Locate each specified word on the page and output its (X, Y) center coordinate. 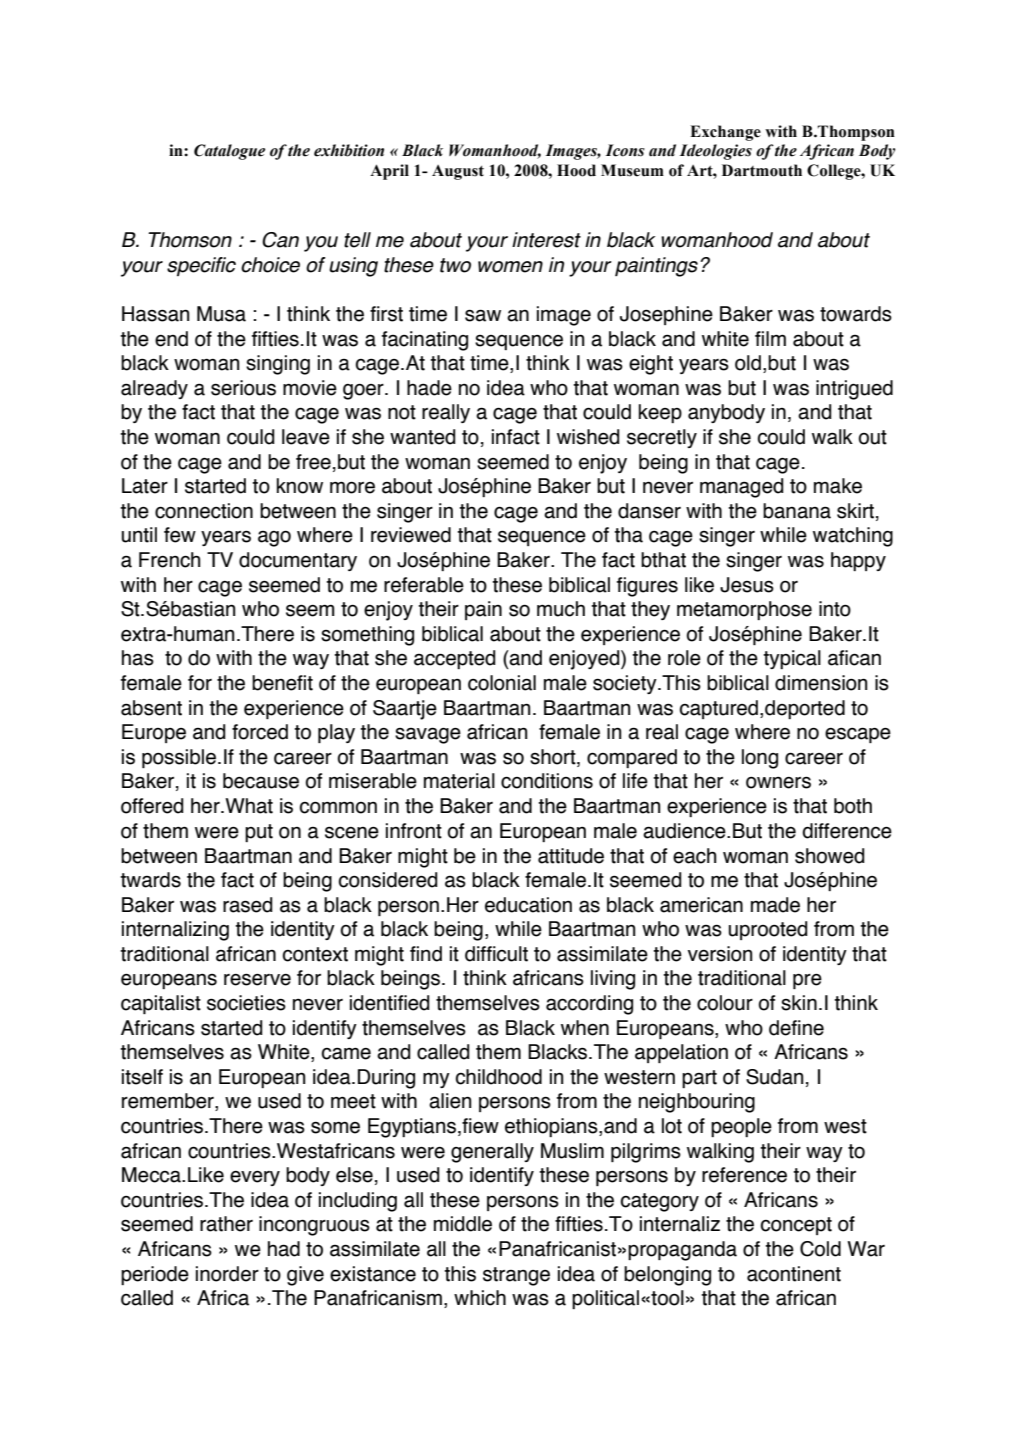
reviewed (411, 535)
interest (546, 240)
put (259, 833)
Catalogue (229, 152)
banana (797, 511)
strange (516, 1276)
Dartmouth (762, 170)
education (528, 905)
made (775, 905)
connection (204, 511)
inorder (227, 1274)
